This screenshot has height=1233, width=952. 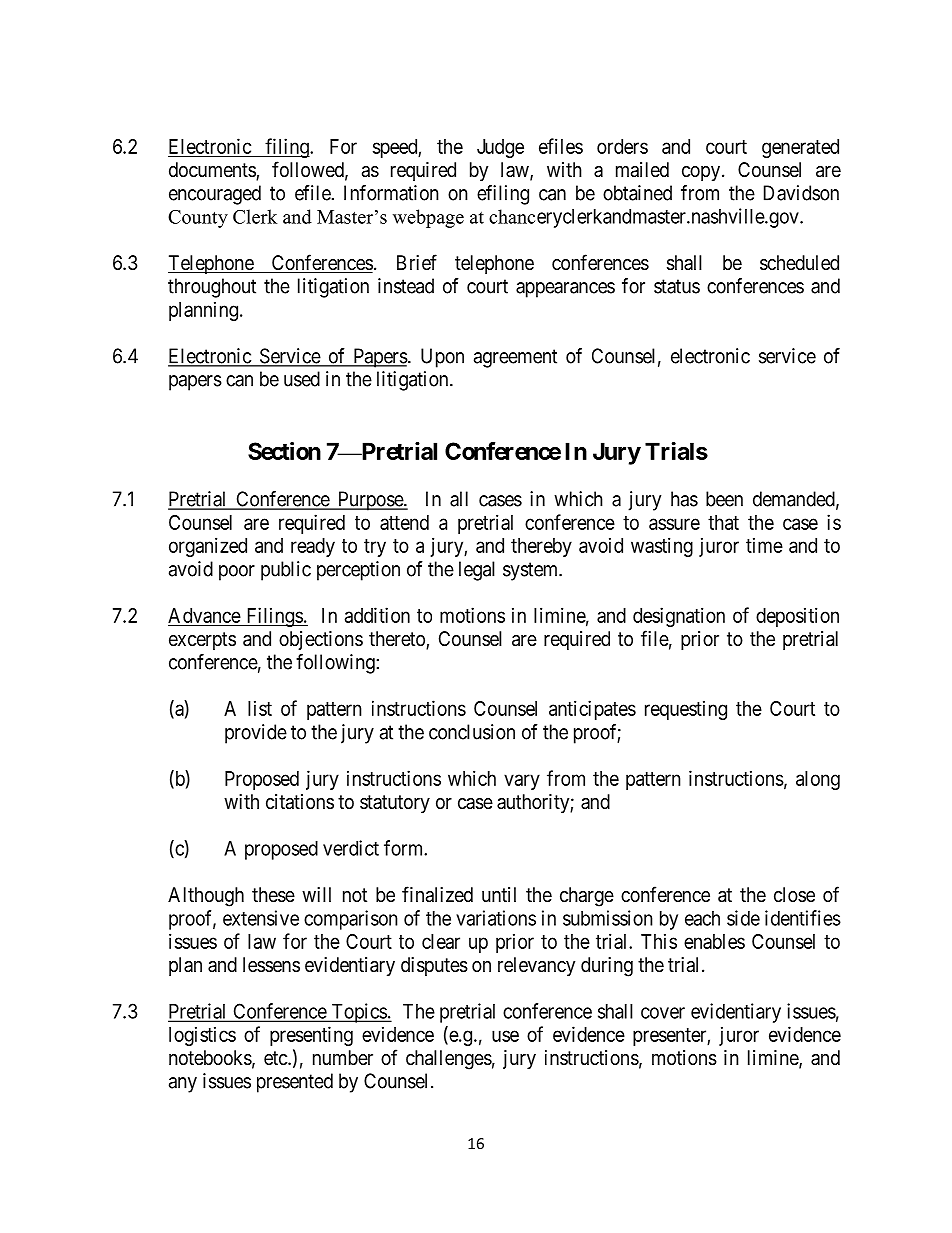 I want to click on status, so click(x=677, y=286).
